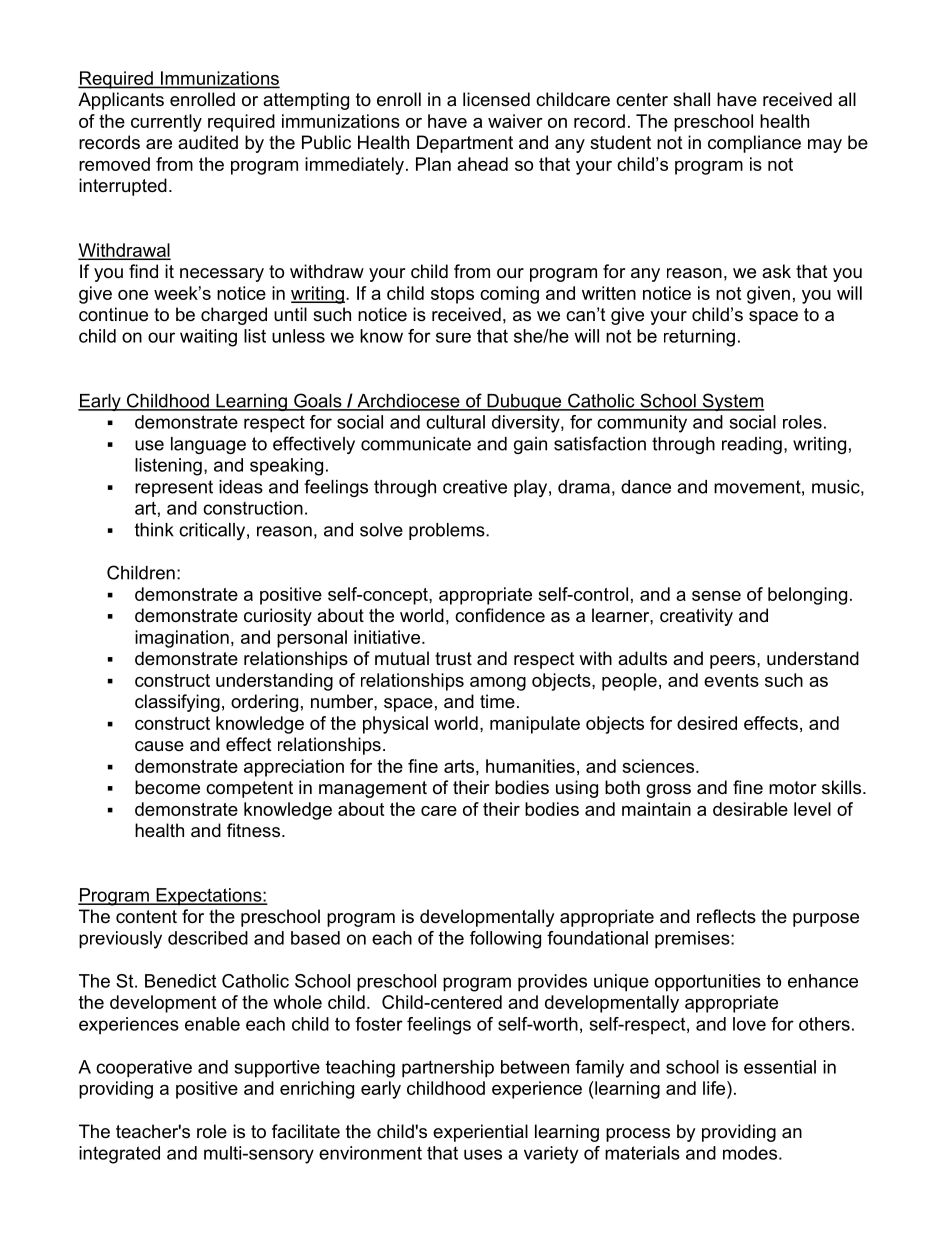  I want to click on confidence, so click(500, 615).
